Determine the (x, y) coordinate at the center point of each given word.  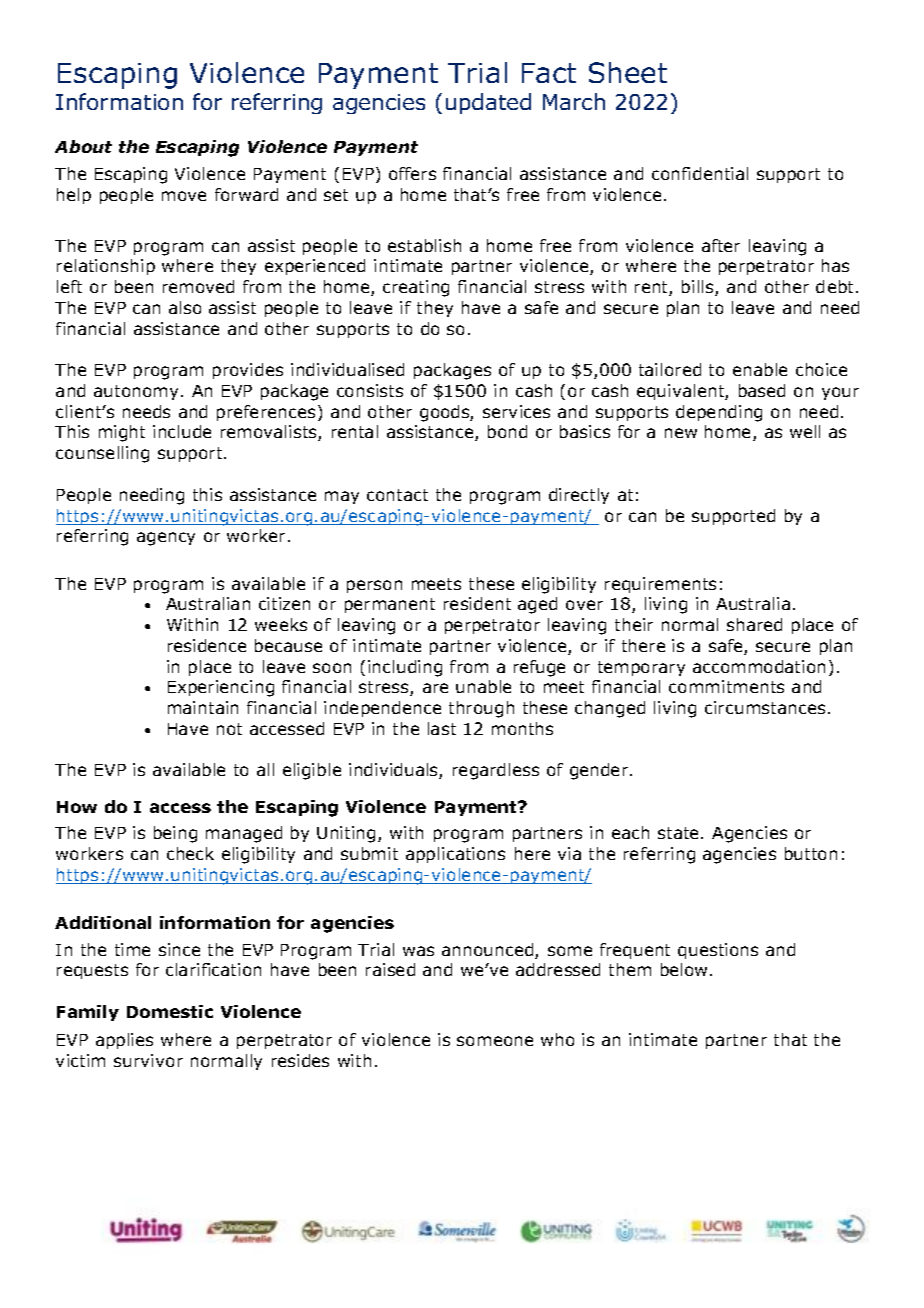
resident (477, 603)
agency (166, 539)
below (684, 969)
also (185, 307)
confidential (700, 173)
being (175, 834)
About (83, 146)
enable (760, 369)
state (680, 833)
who (557, 1039)
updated (488, 103)
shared (754, 624)
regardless (496, 771)
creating (416, 288)
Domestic (170, 1011)
